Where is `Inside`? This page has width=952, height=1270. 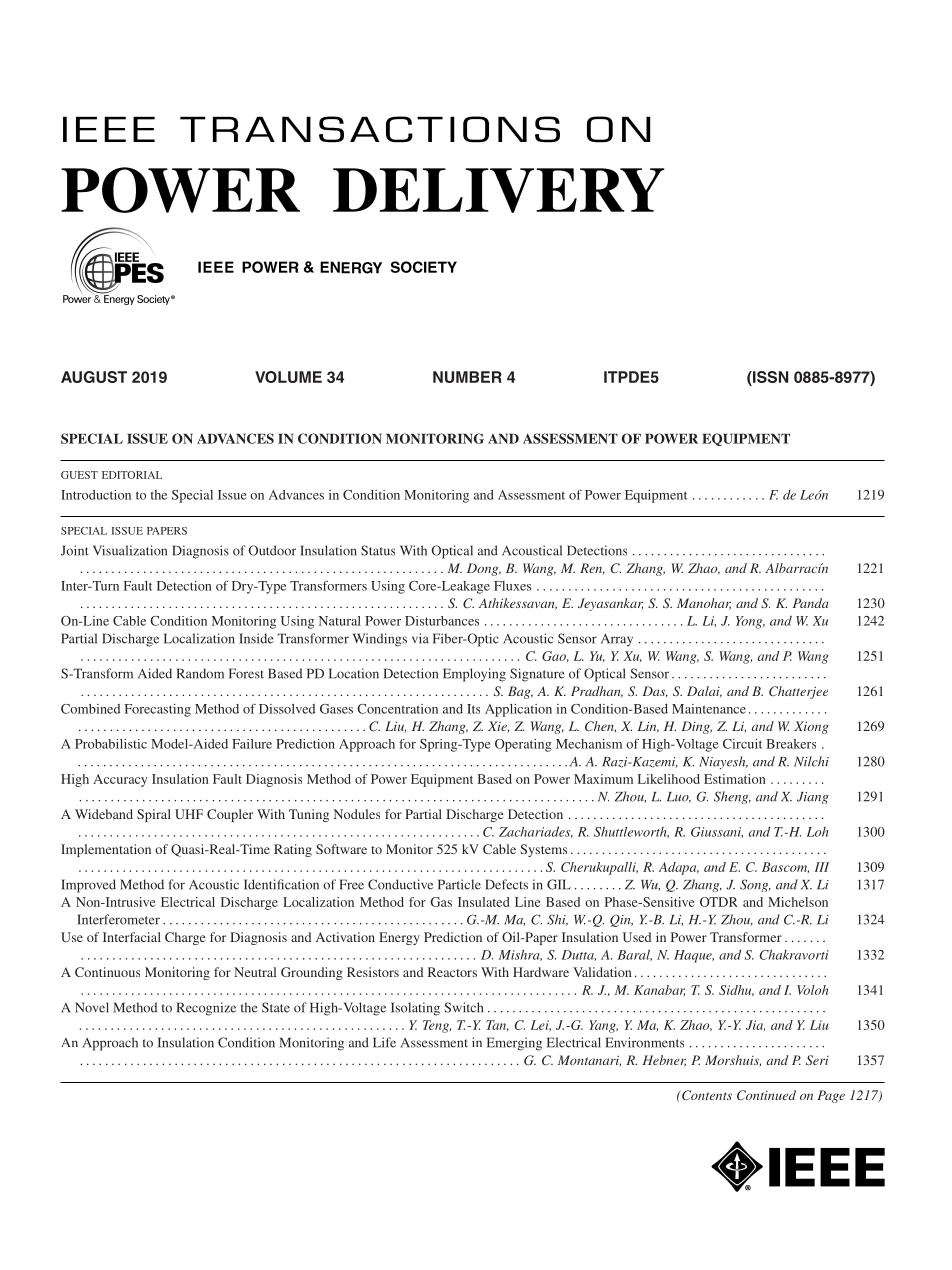
Inside is located at coordinates (256, 638).
